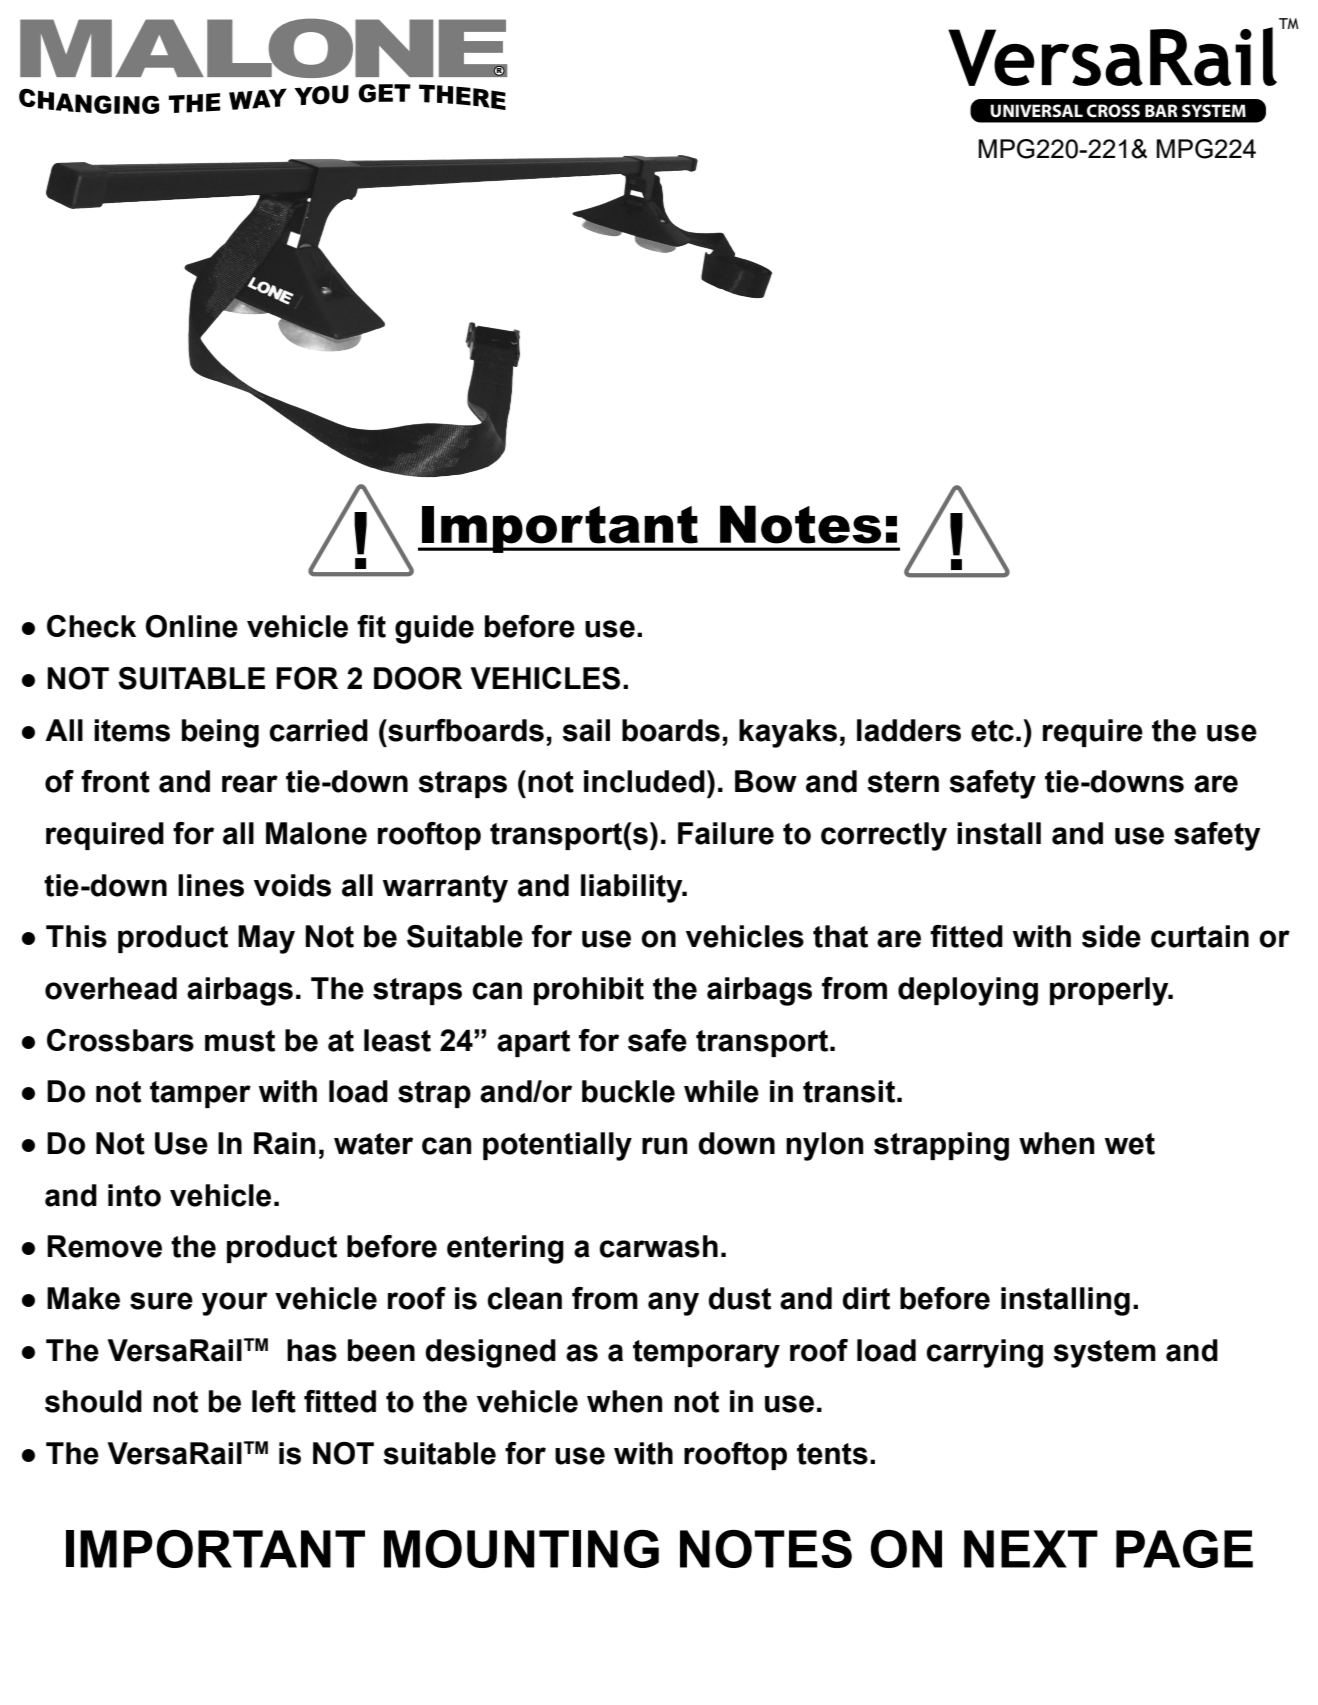 The height and width of the screenshot is (1705, 1318). I want to click on Online, so click(192, 626).
